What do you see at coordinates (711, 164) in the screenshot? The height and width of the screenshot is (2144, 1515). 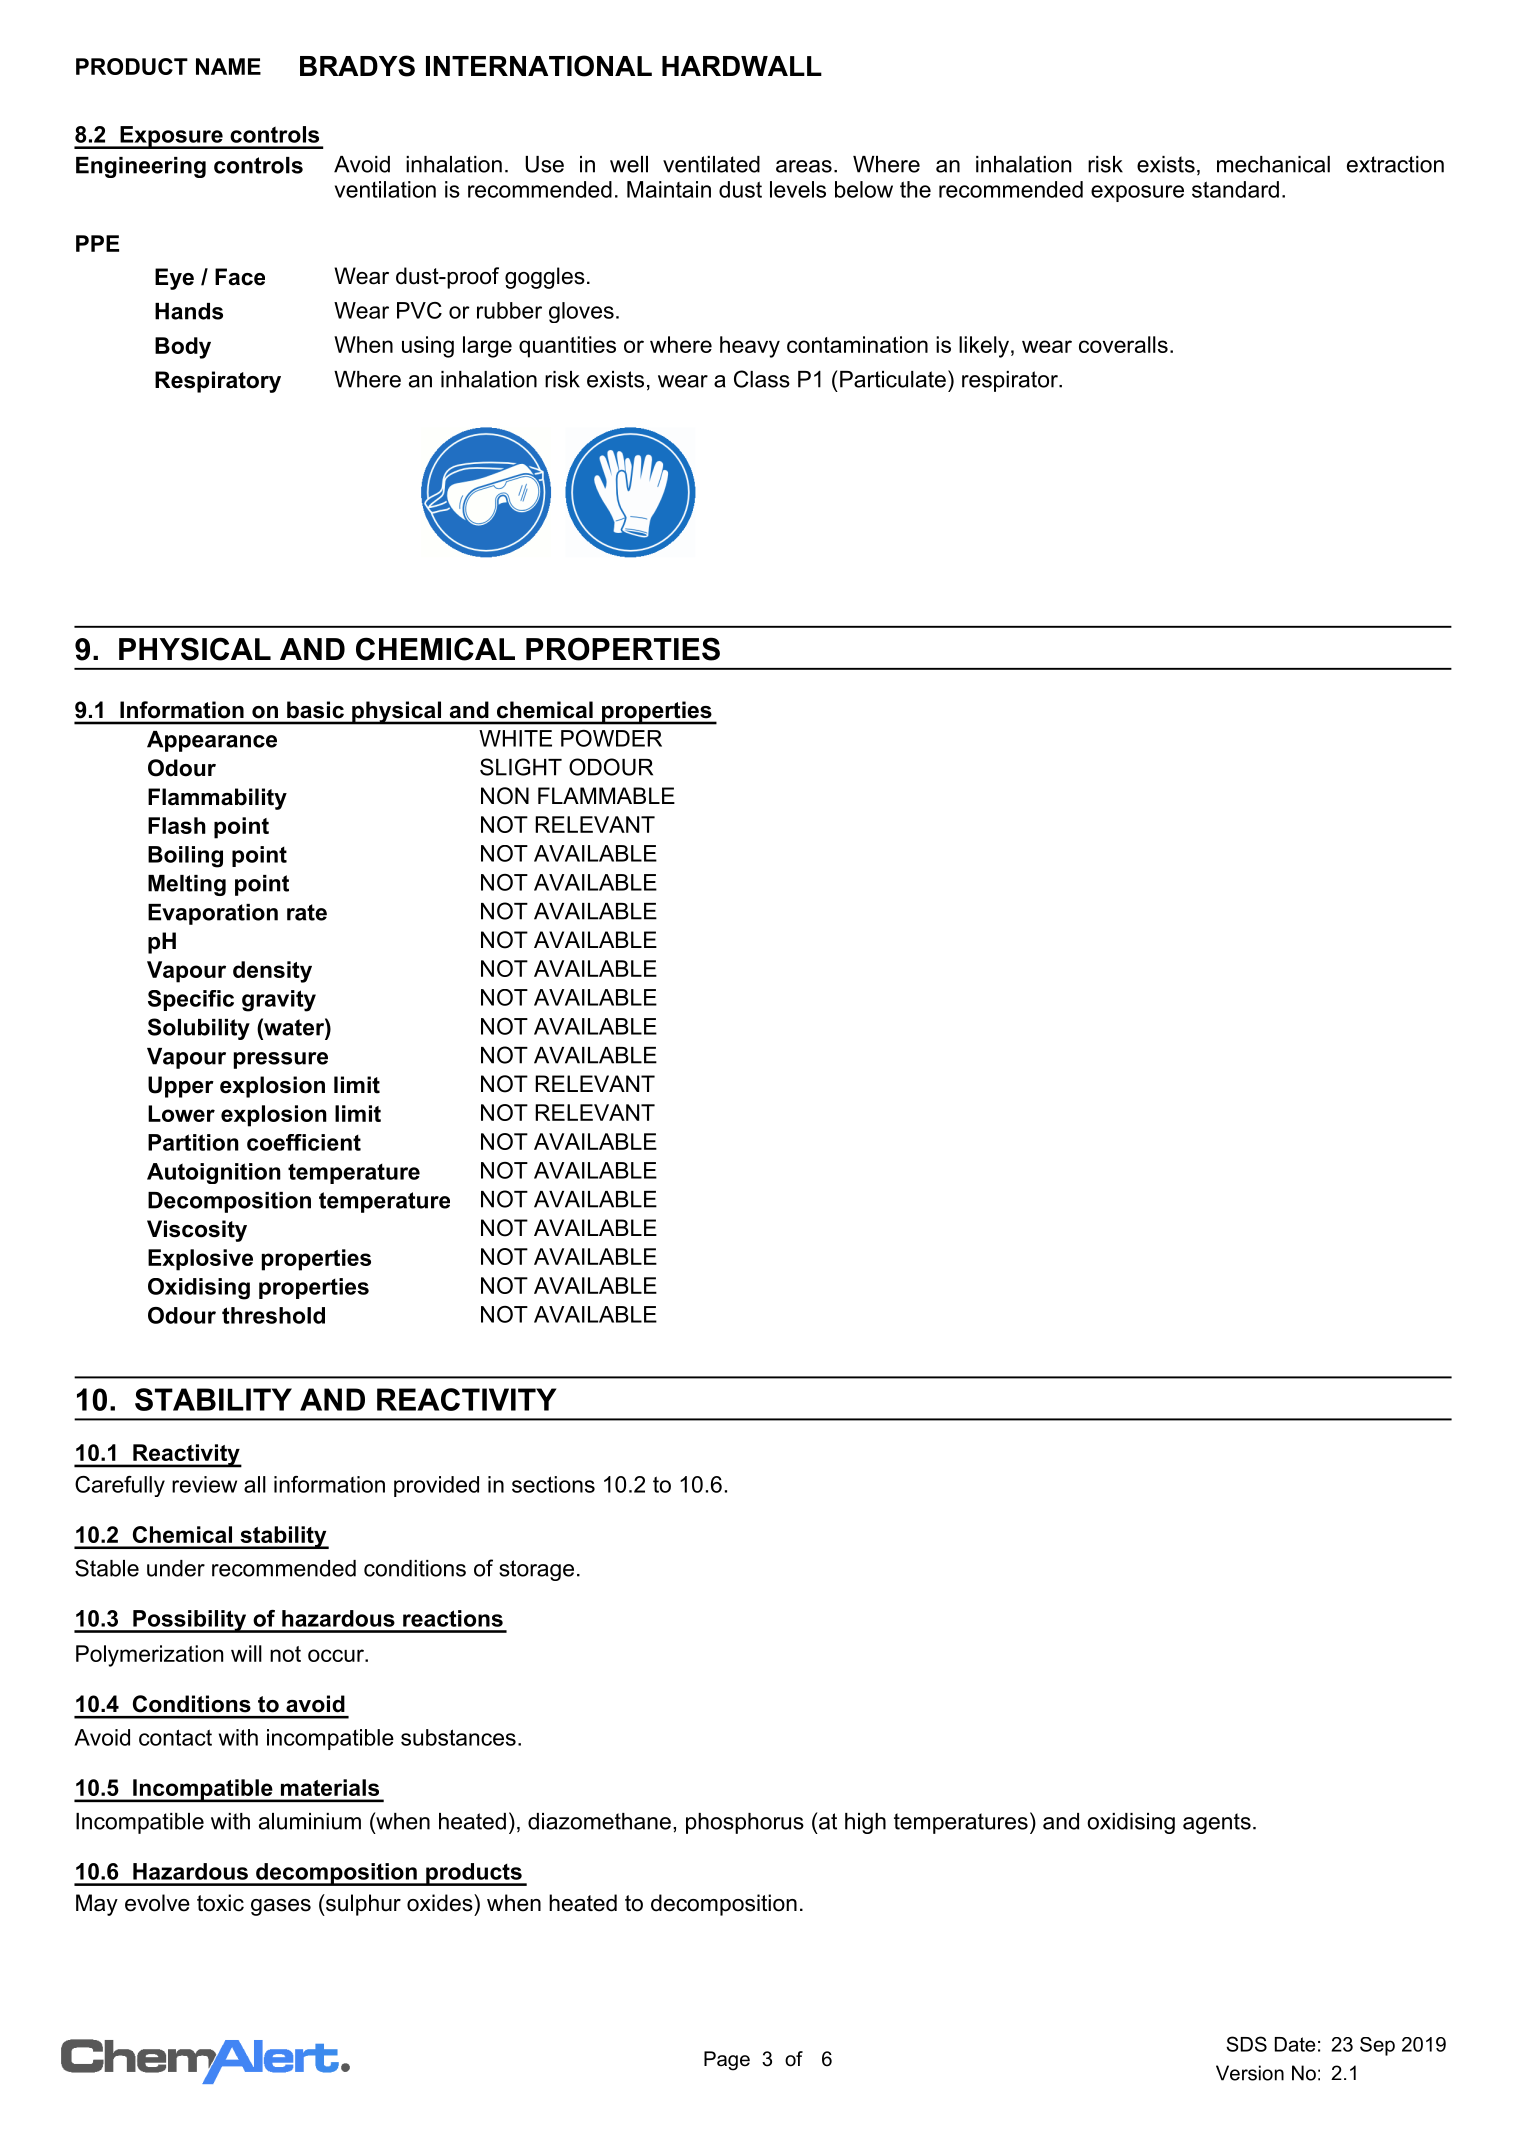 I see `ventilated` at bounding box center [711, 164].
